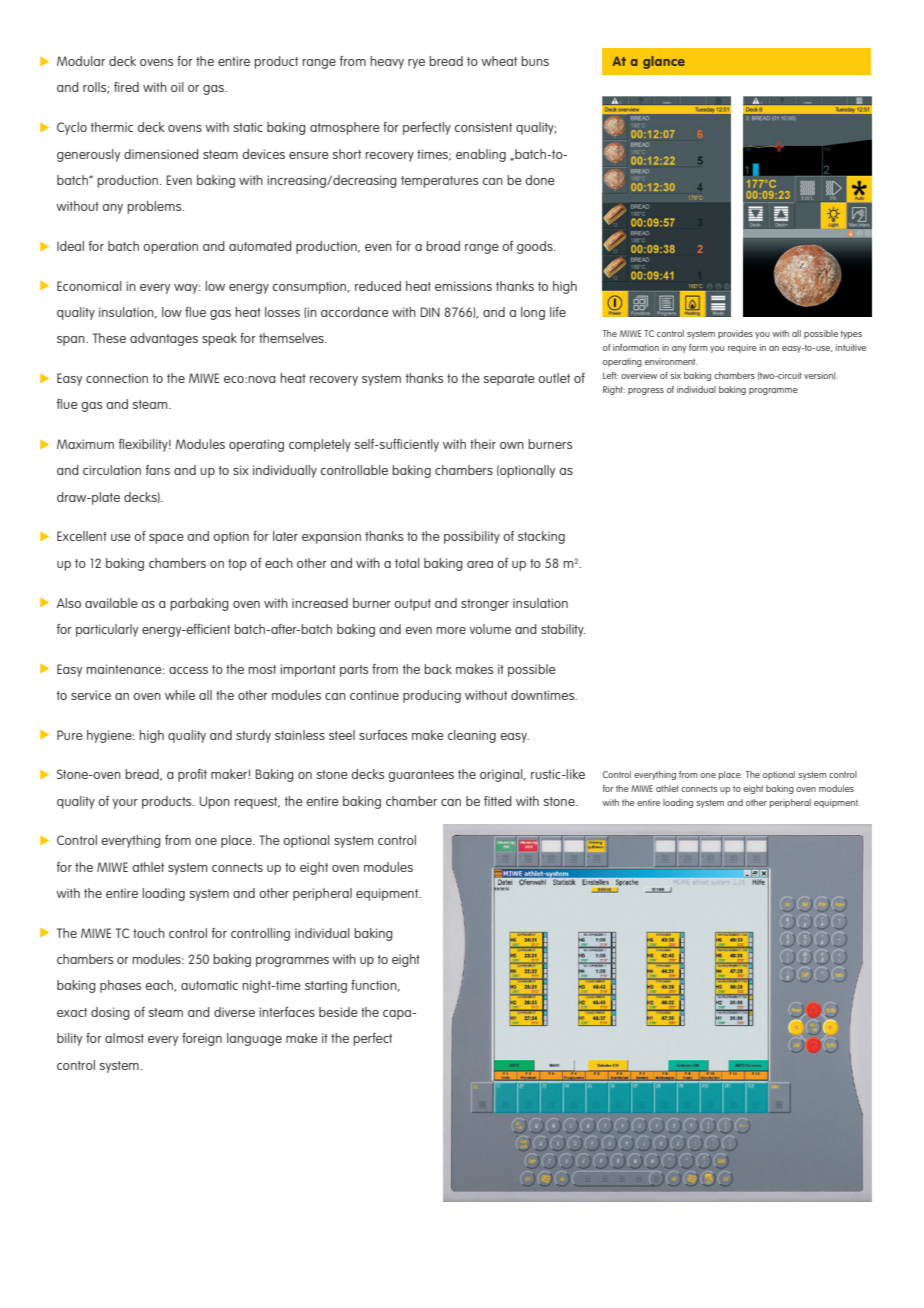  I want to click on fitted, so click(498, 801).
